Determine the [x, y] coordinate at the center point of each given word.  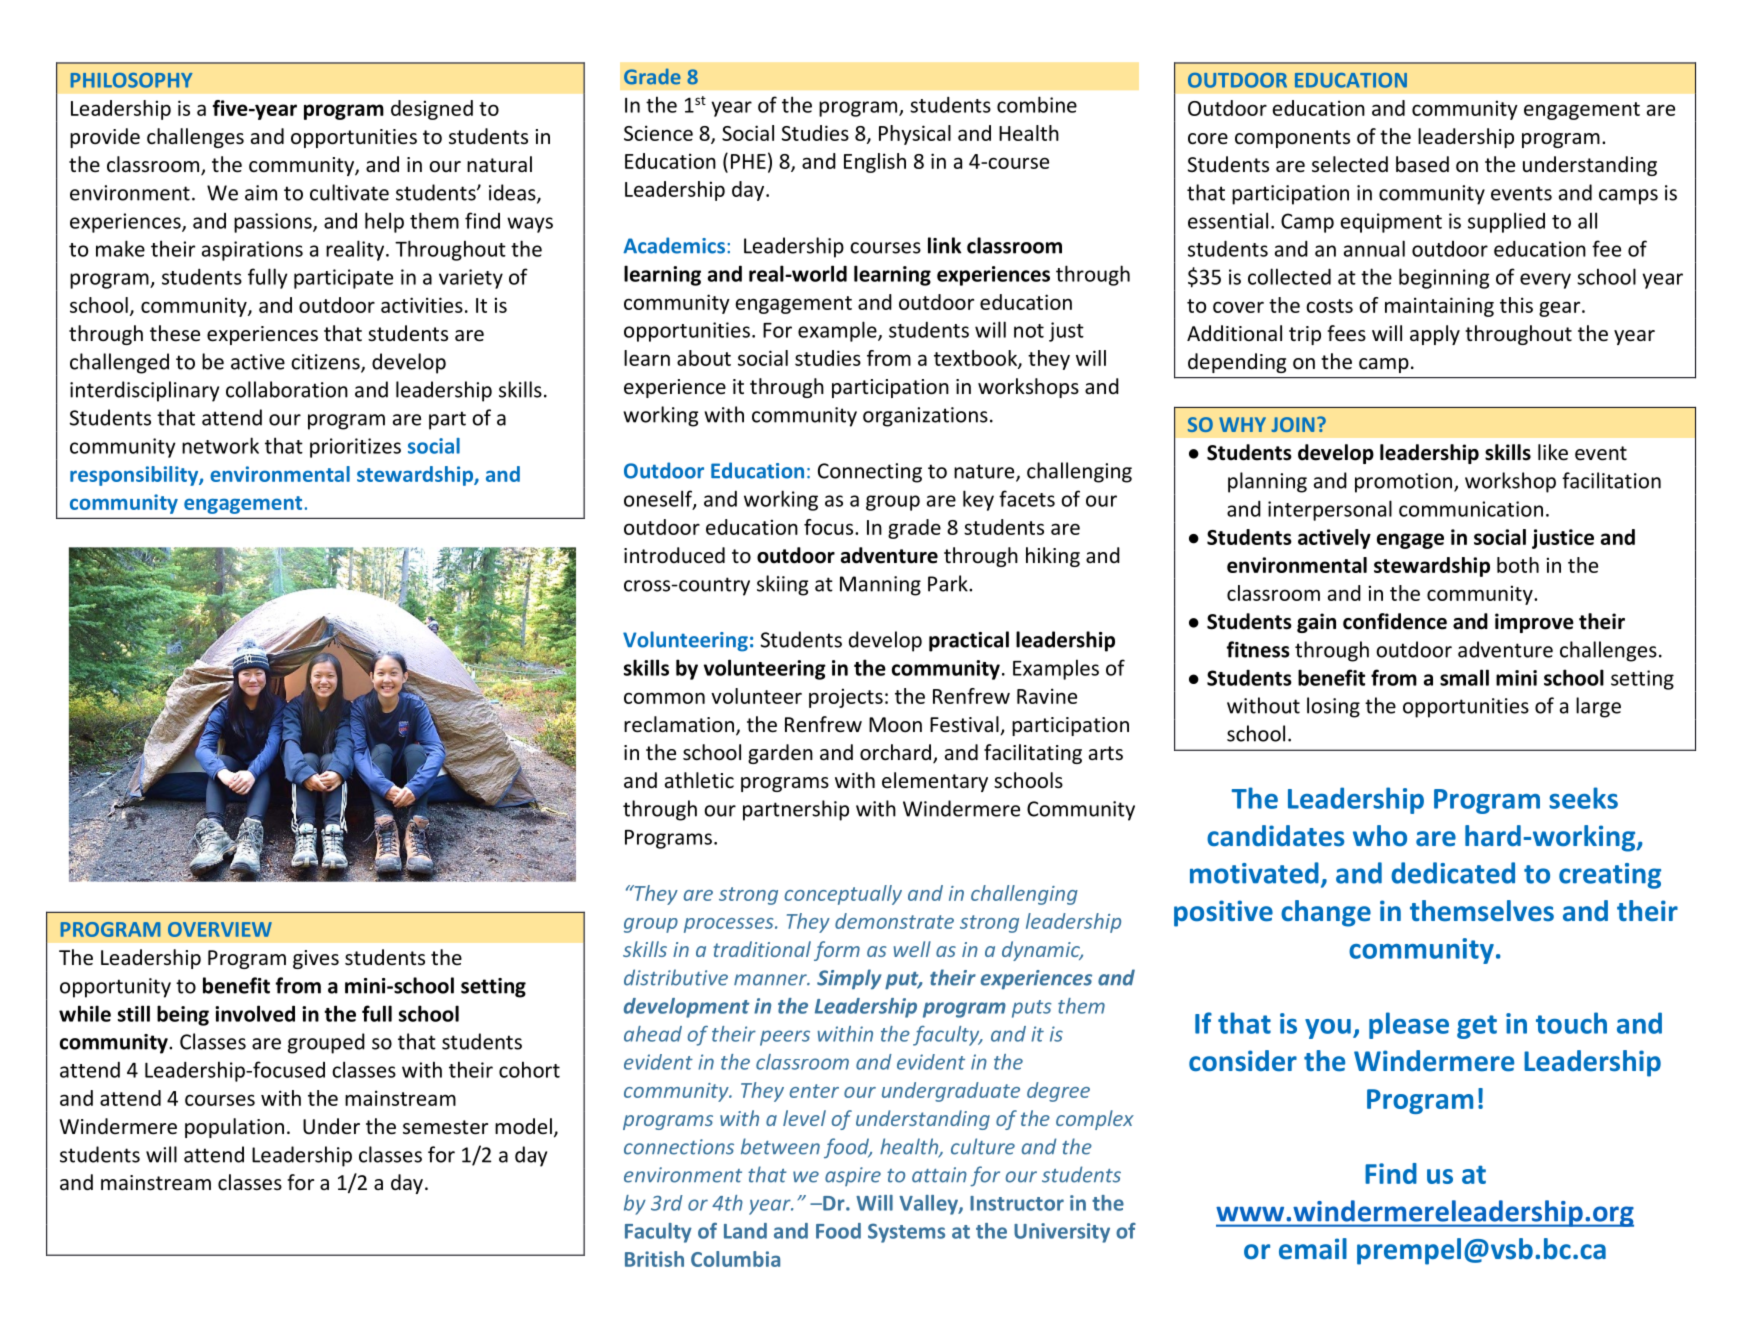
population [234, 1128]
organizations [925, 417]
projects [846, 698]
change [1326, 913]
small [1464, 677]
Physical [915, 135]
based [1422, 164]
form [837, 951]
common [664, 698]
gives [316, 959]
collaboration [287, 389]
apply [1435, 335]
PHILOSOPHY [132, 80]
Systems [906, 1233]
